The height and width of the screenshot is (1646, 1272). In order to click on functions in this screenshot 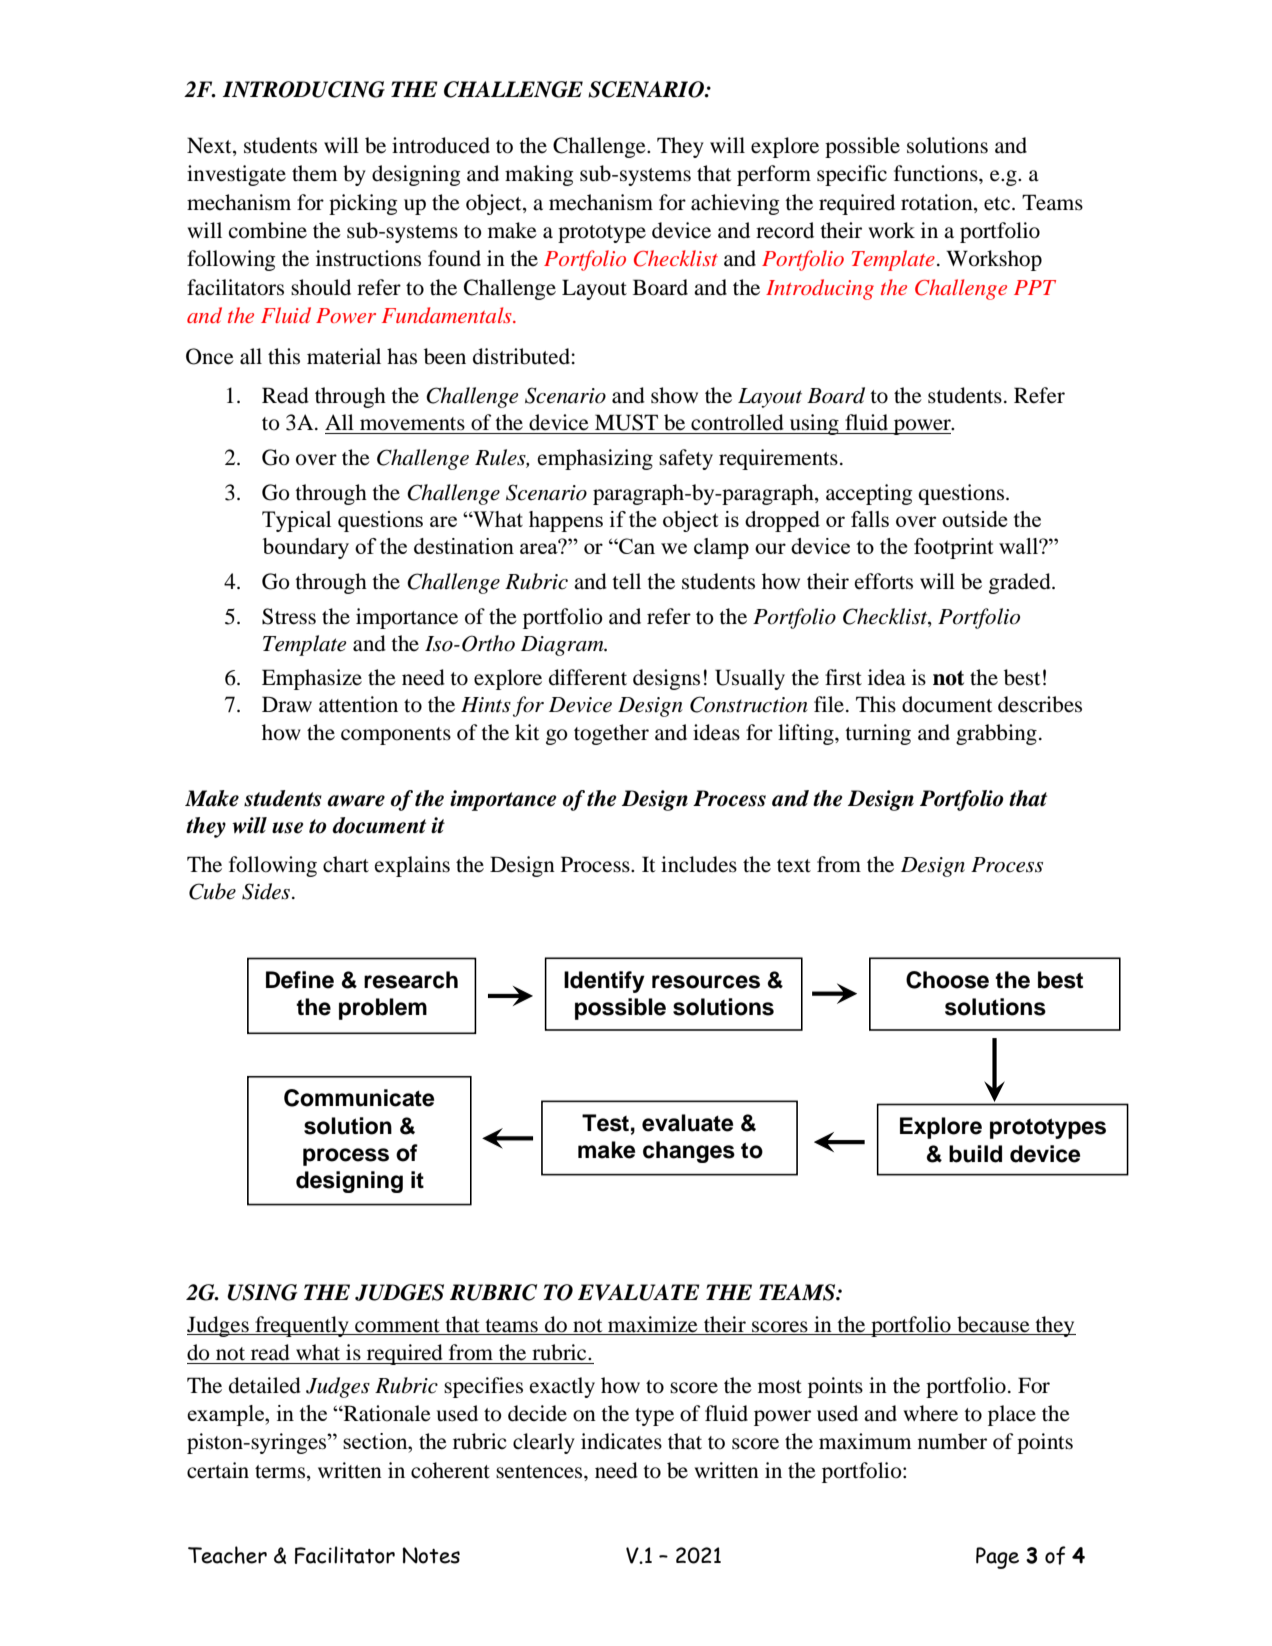, I will do `click(937, 173)`.
